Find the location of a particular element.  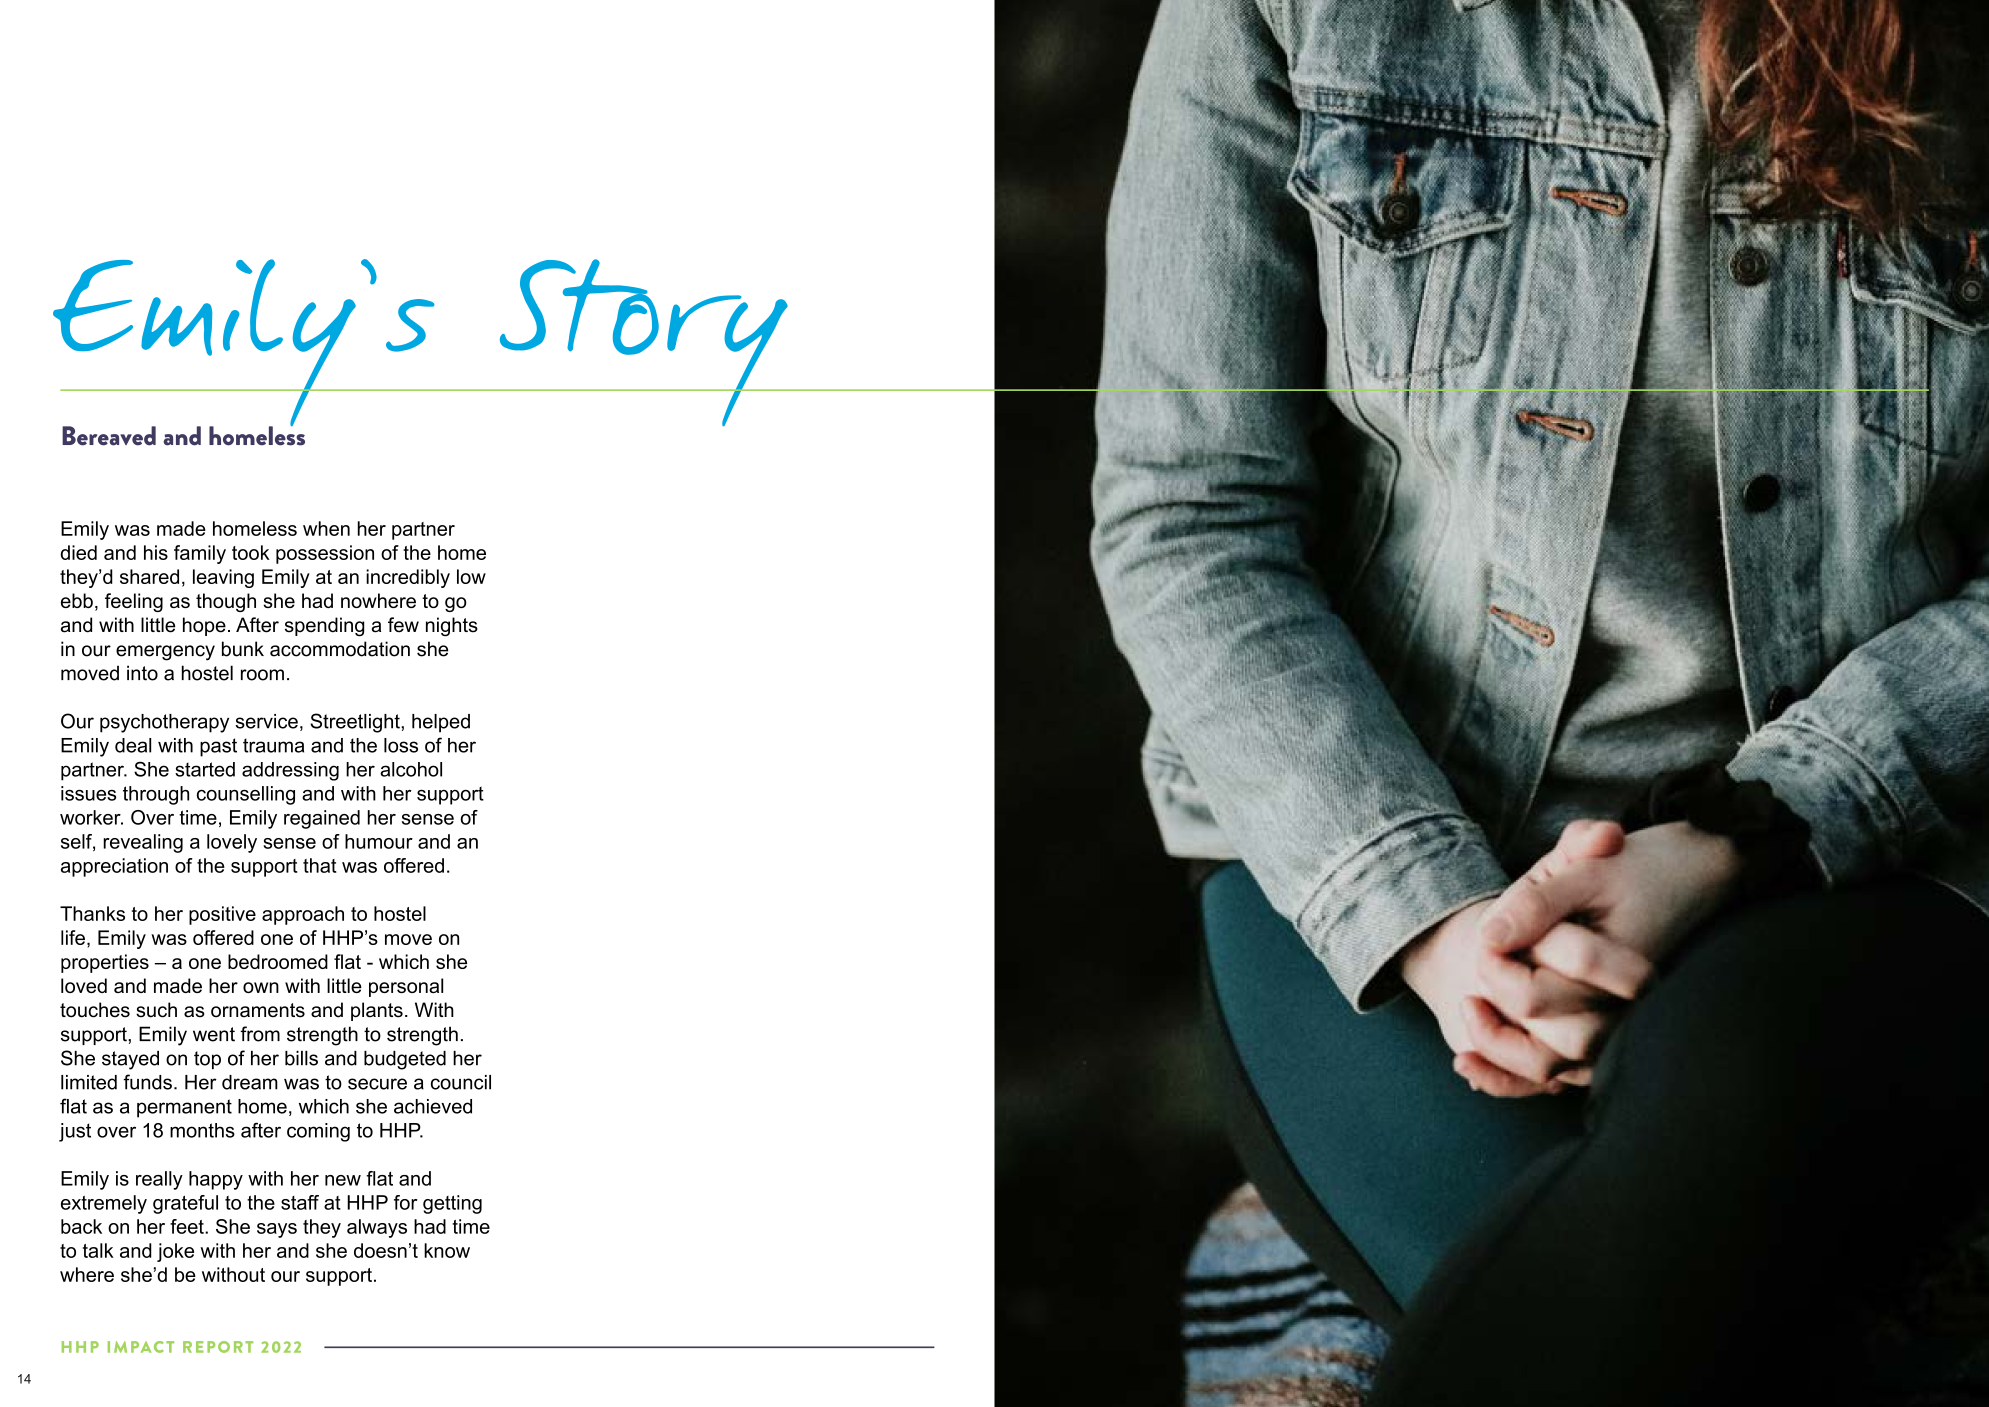

properties is located at coordinates (105, 963).
